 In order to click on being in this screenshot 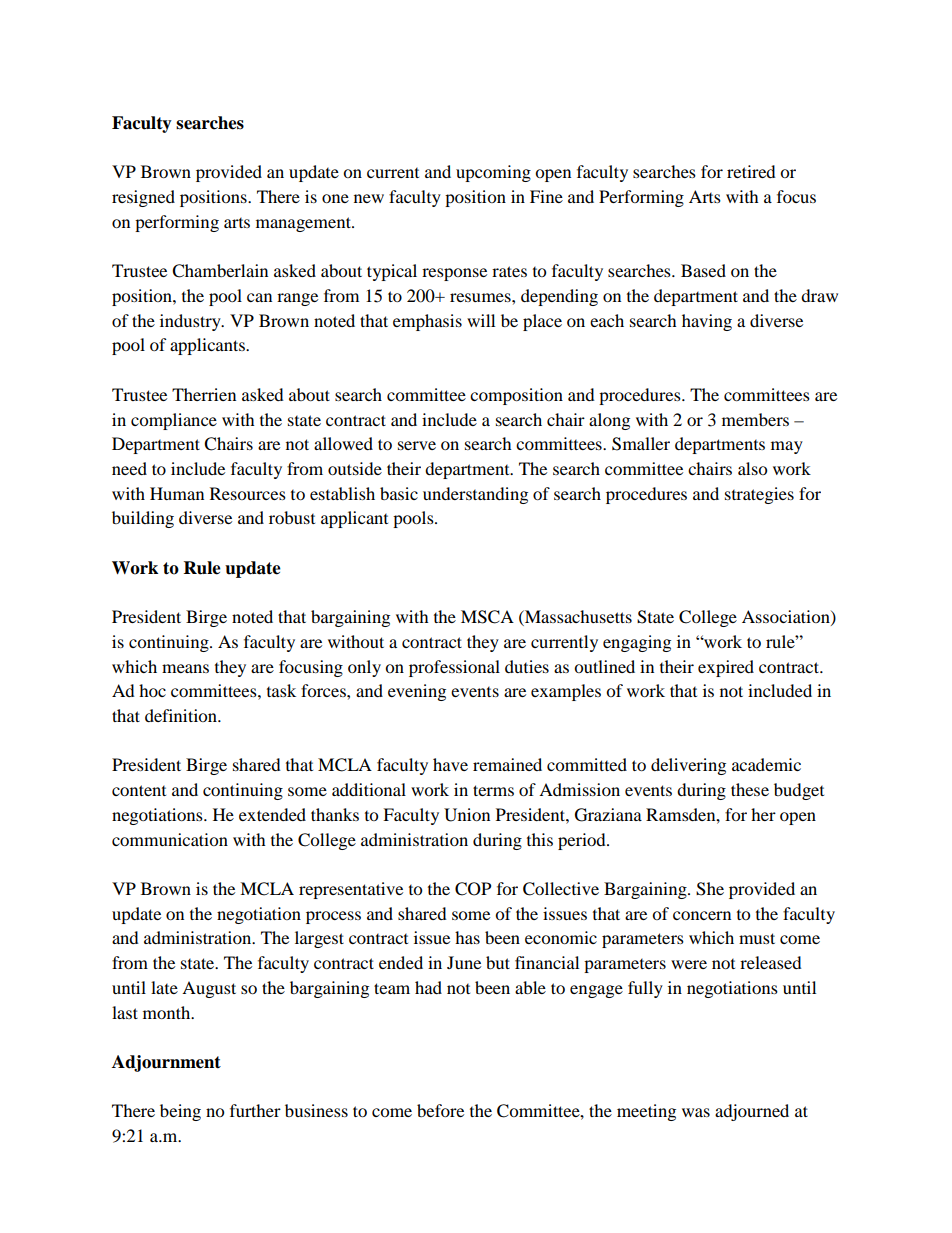, I will do `click(180, 1112)`.
